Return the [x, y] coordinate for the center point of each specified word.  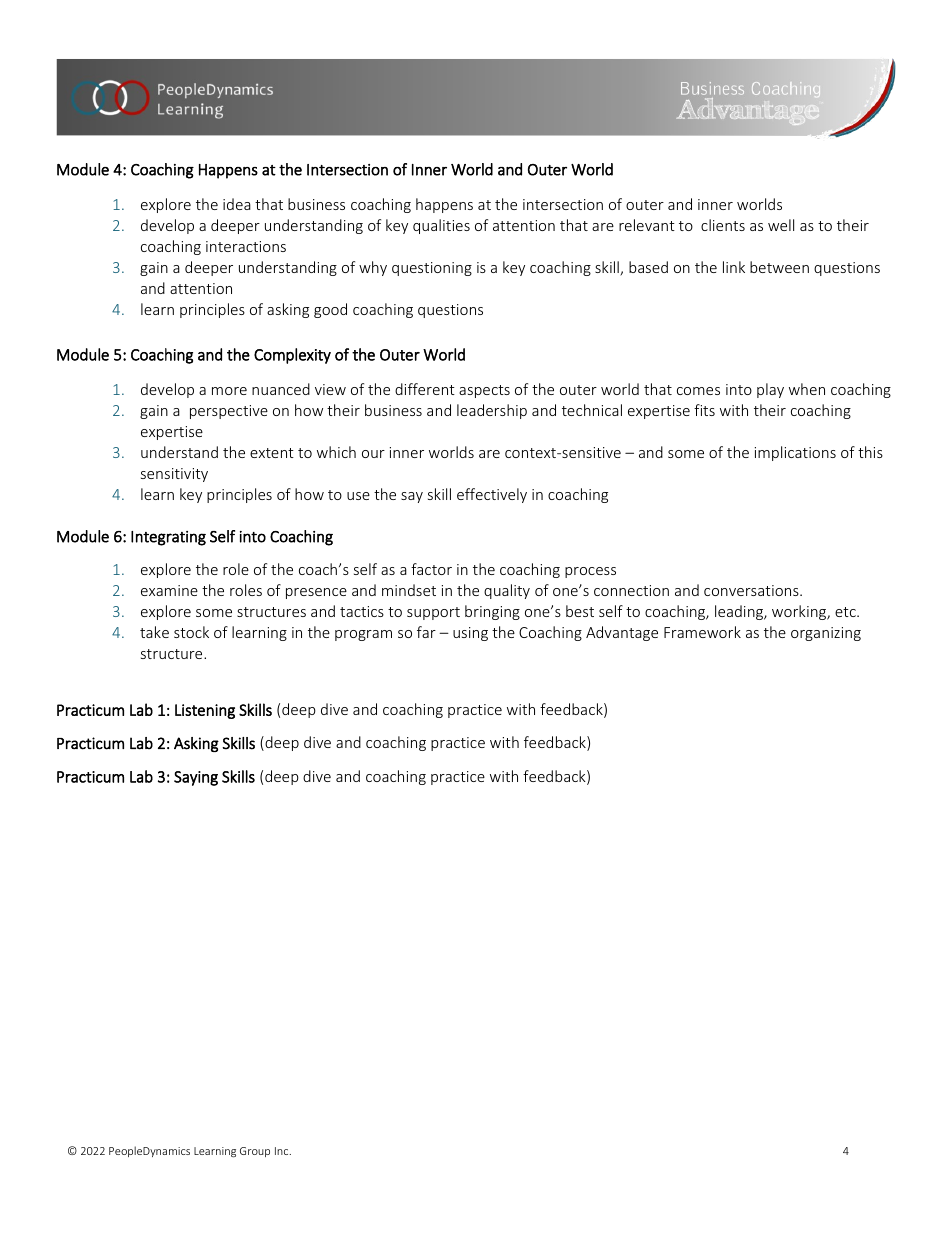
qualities [441, 226]
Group [255, 1152]
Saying [196, 778]
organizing [826, 634]
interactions [246, 246]
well [781, 225]
